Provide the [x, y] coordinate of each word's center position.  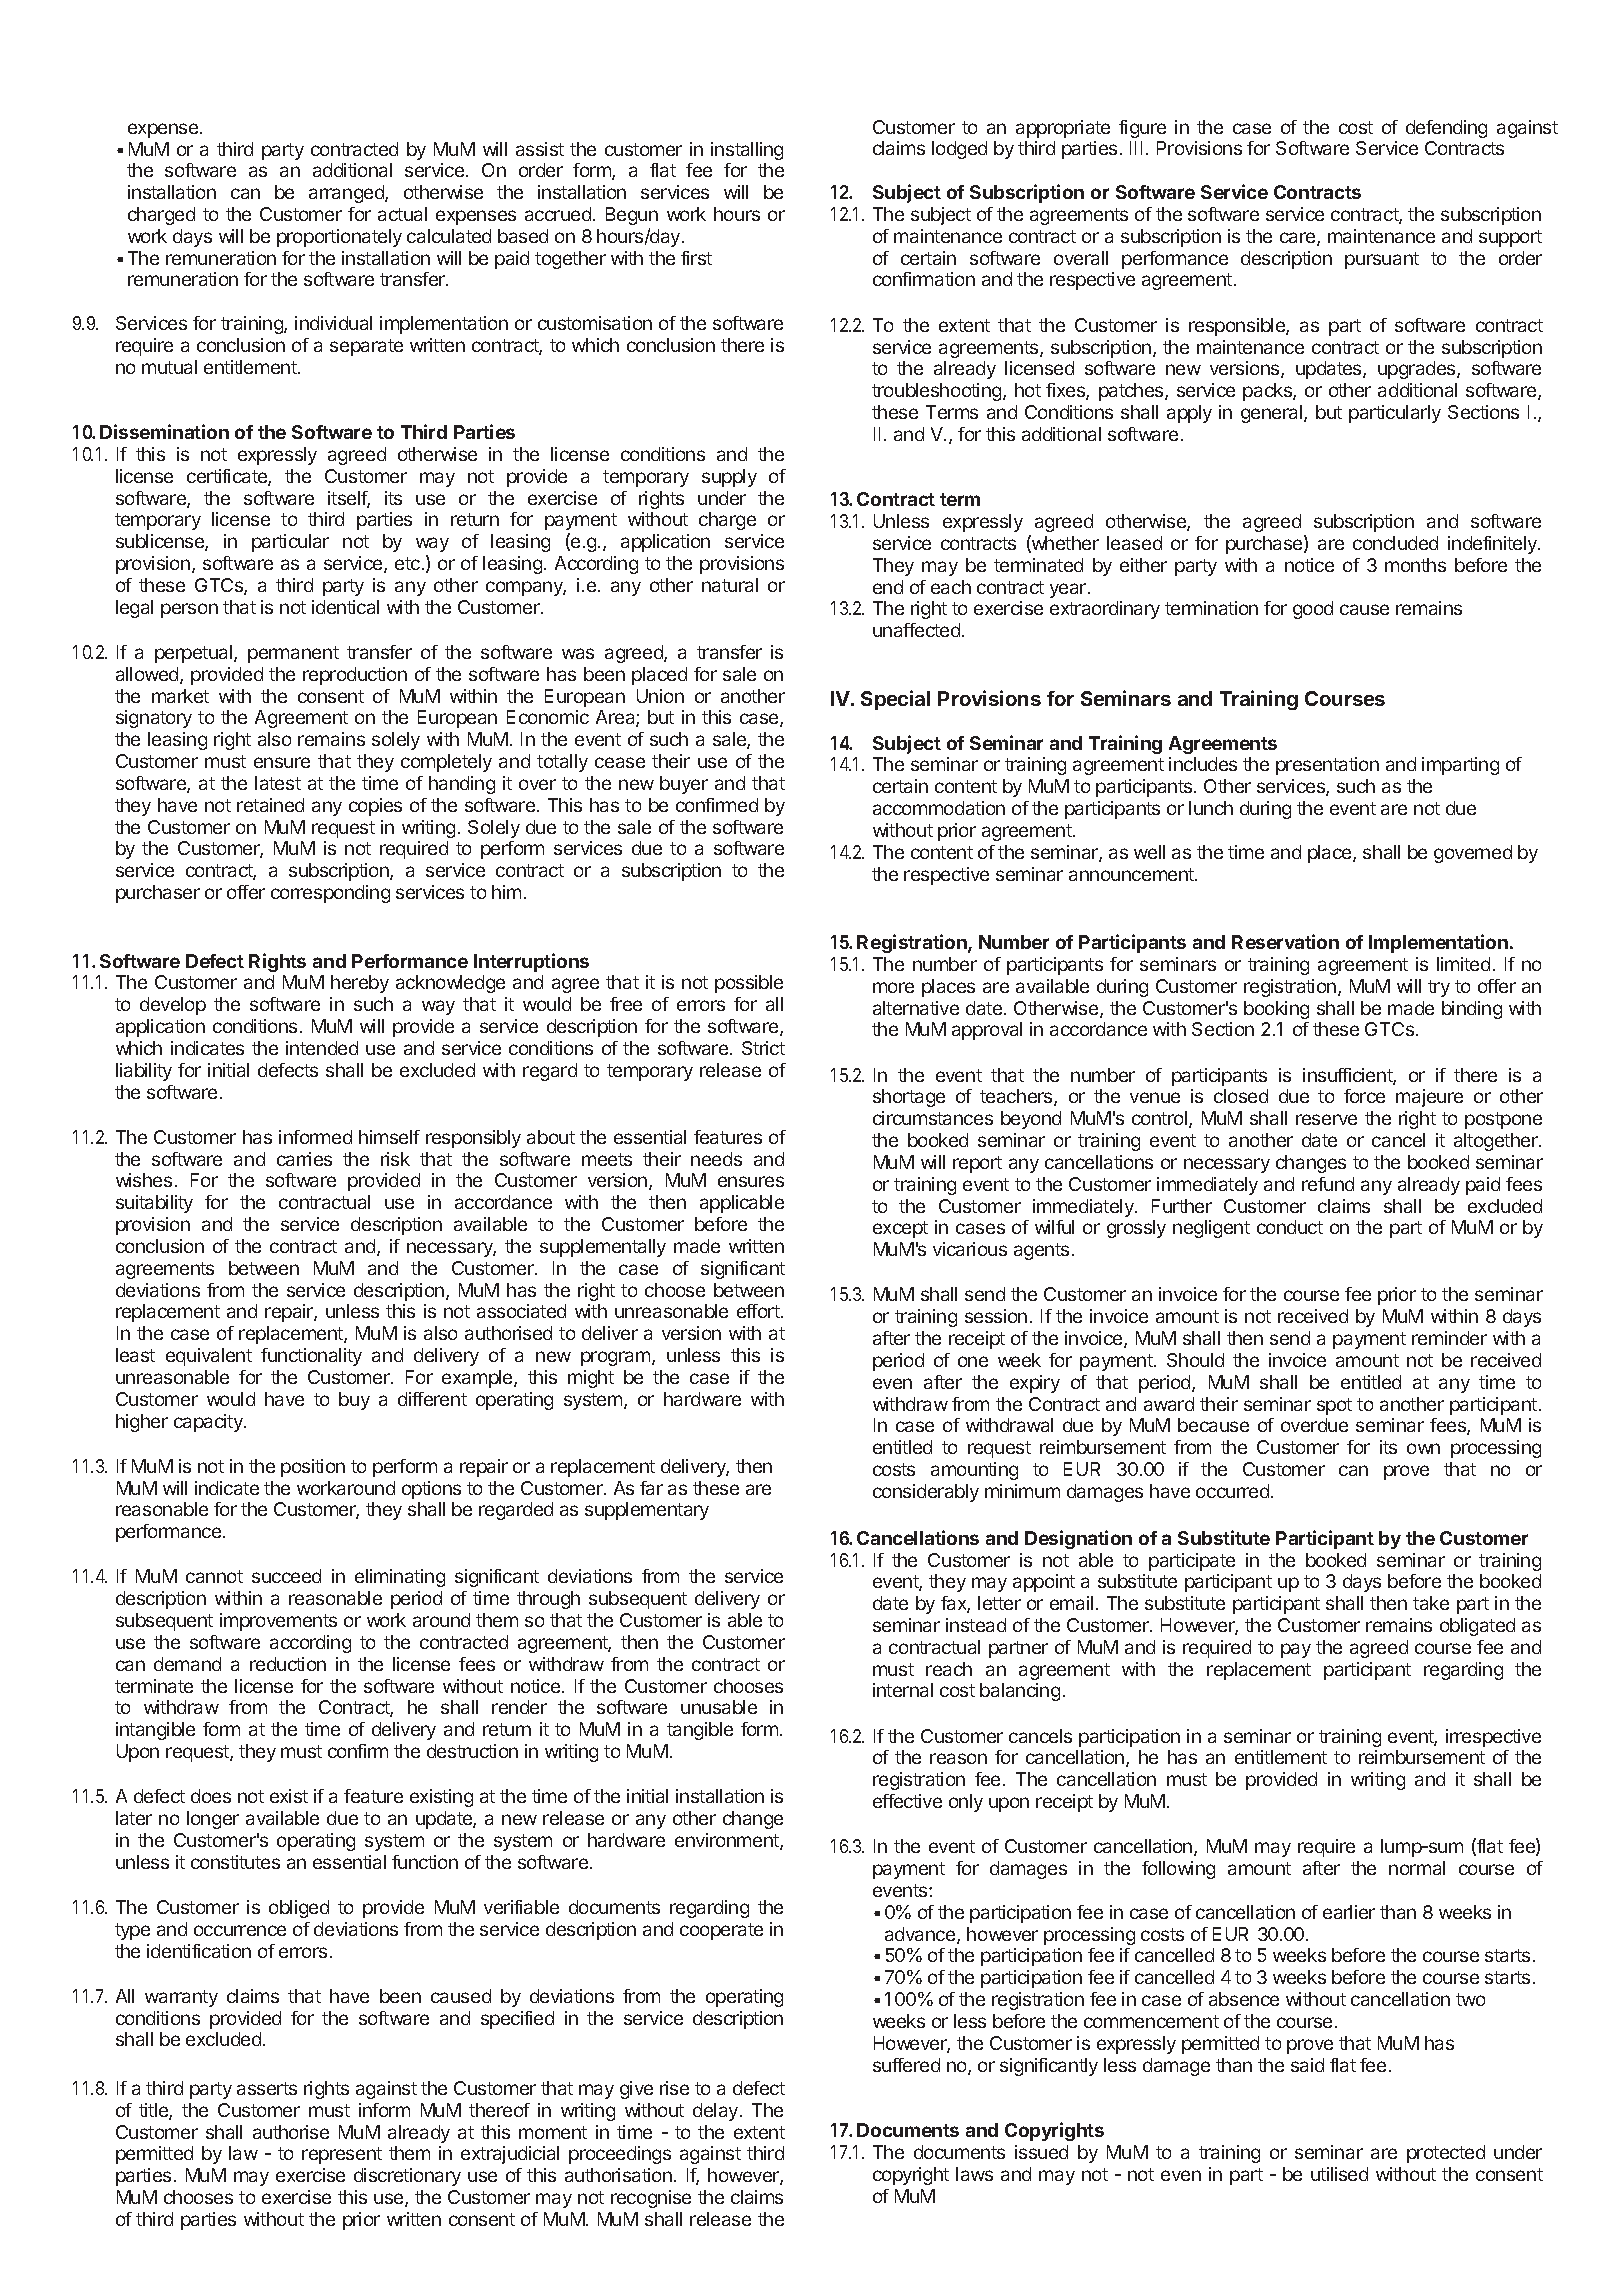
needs [716, 1159]
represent [342, 2155]
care [1299, 239]
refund [1328, 1184]
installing [747, 151]
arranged [347, 194]
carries [304, 1159]
